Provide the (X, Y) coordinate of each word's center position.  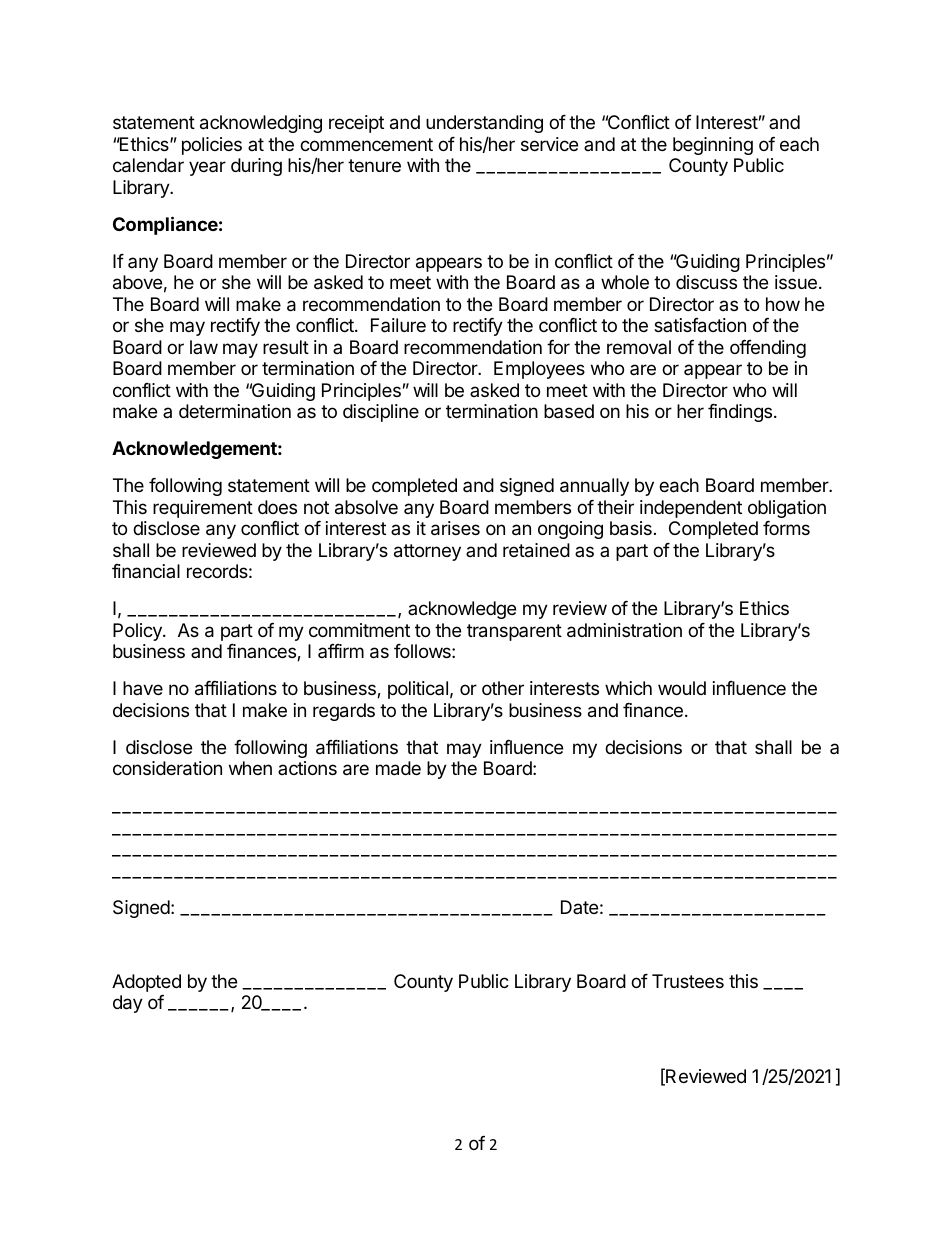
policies (212, 146)
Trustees (688, 981)
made (398, 768)
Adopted (146, 983)
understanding (484, 124)
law (204, 347)
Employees (539, 370)
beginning (713, 146)
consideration (167, 768)
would (682, 688)
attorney (427, 552)
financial (146, 571)
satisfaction (700, 325)
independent (691, 509)
